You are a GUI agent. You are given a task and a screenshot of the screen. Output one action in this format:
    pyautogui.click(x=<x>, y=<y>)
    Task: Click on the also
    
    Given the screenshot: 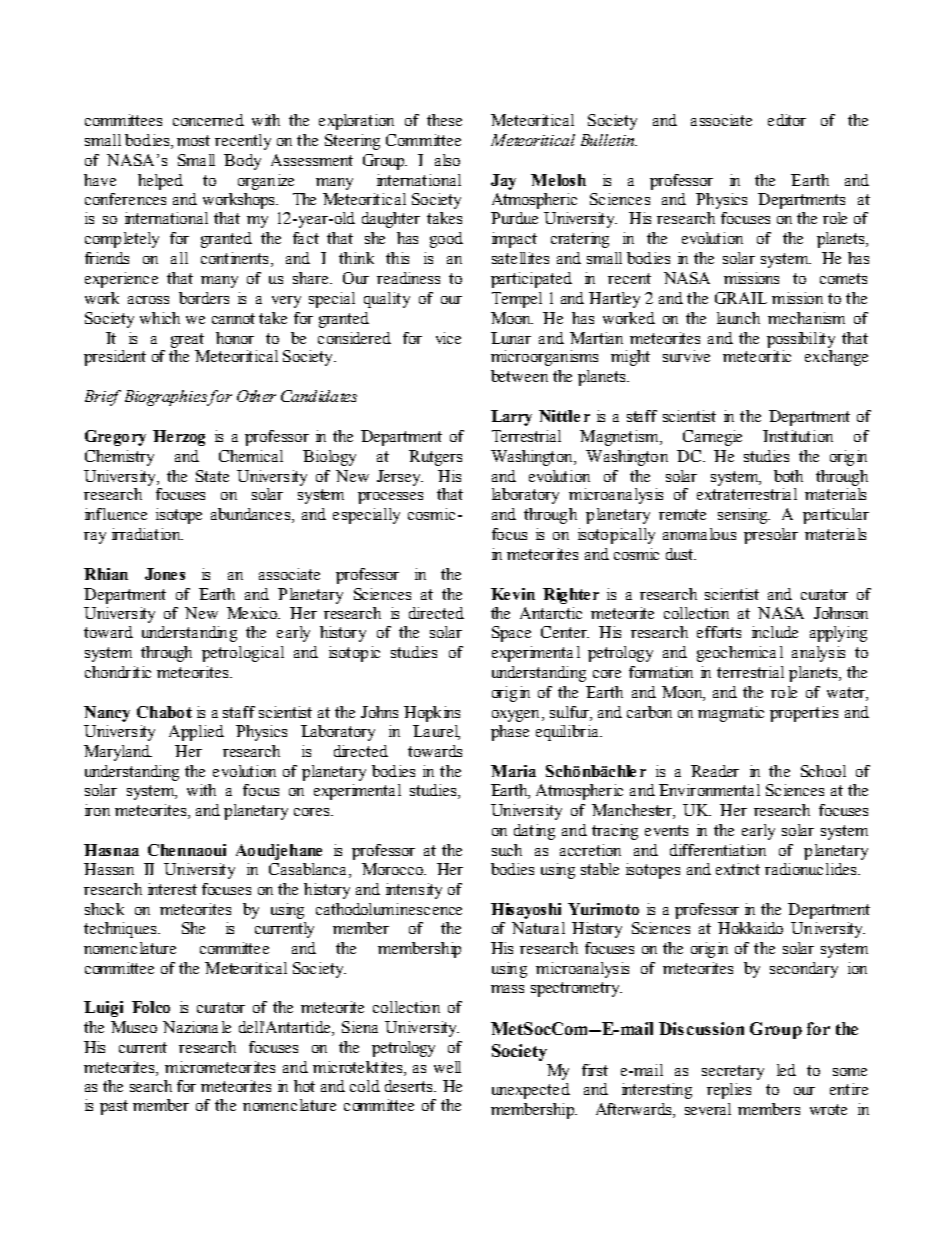 What is the action you would take?
    pyautogui.click(x=447, y=160)
